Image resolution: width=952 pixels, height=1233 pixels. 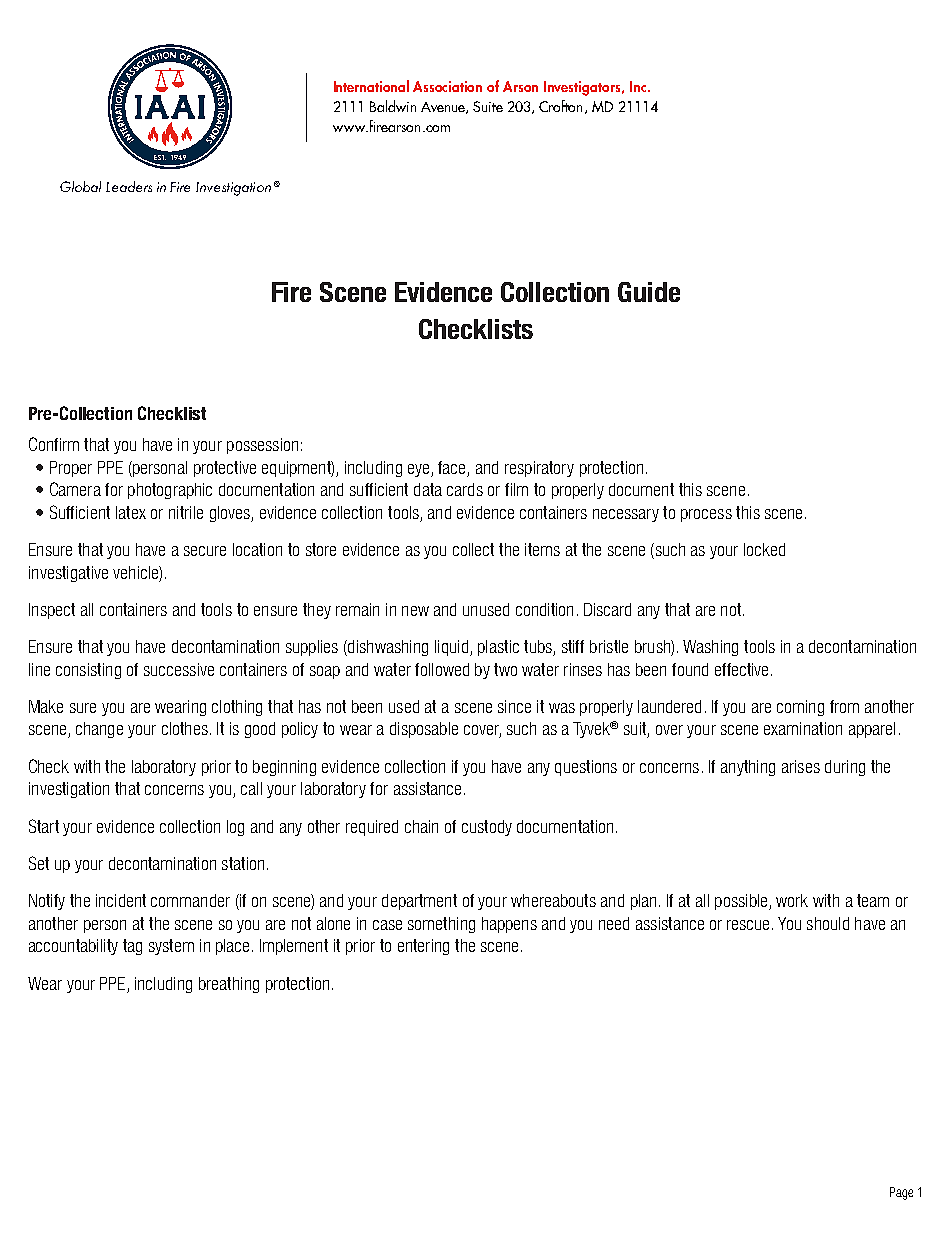 I want to click on incident, so click(x=121, y=900).
